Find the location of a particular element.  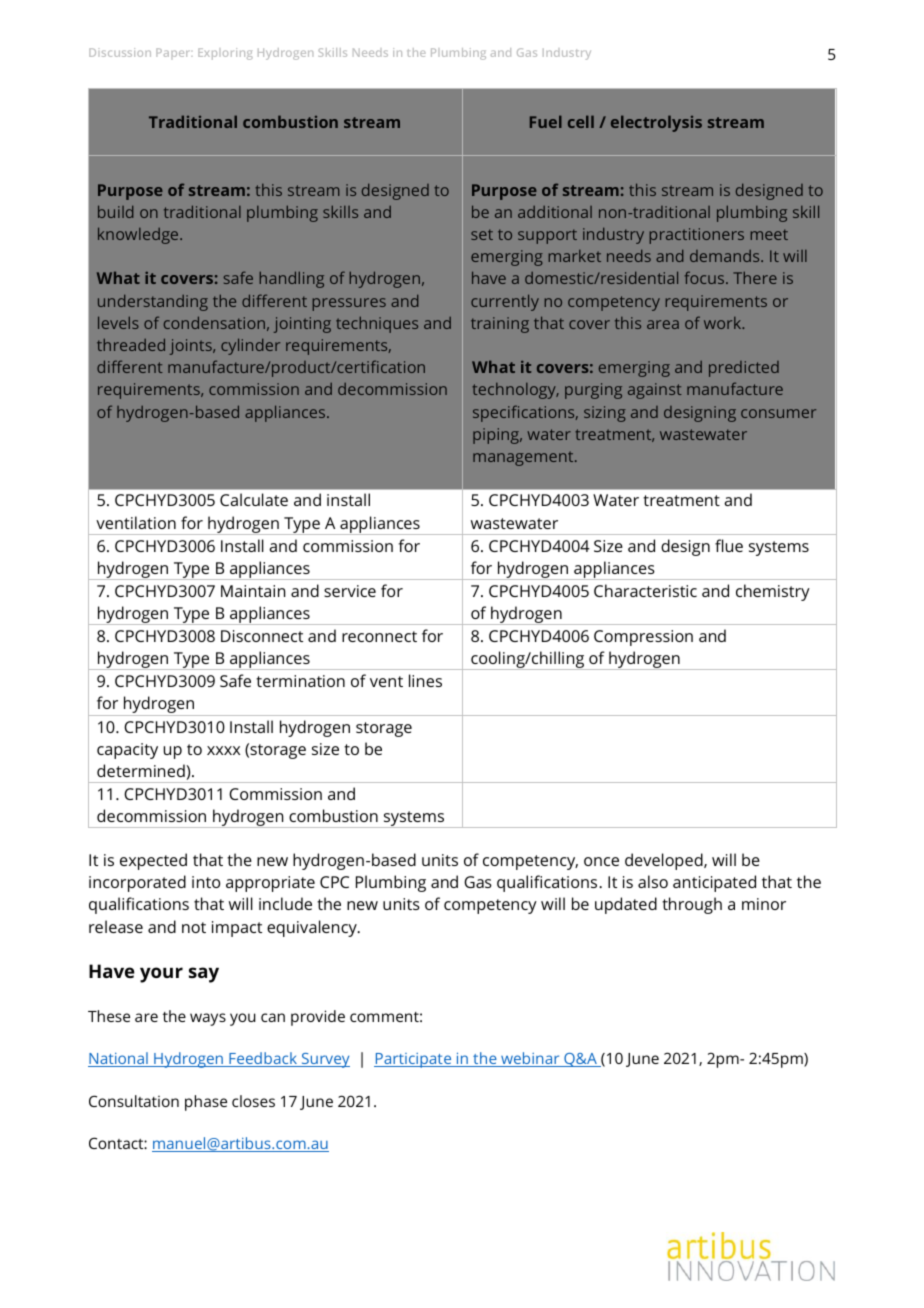

Participate is located at coordinates (414, 1060).
